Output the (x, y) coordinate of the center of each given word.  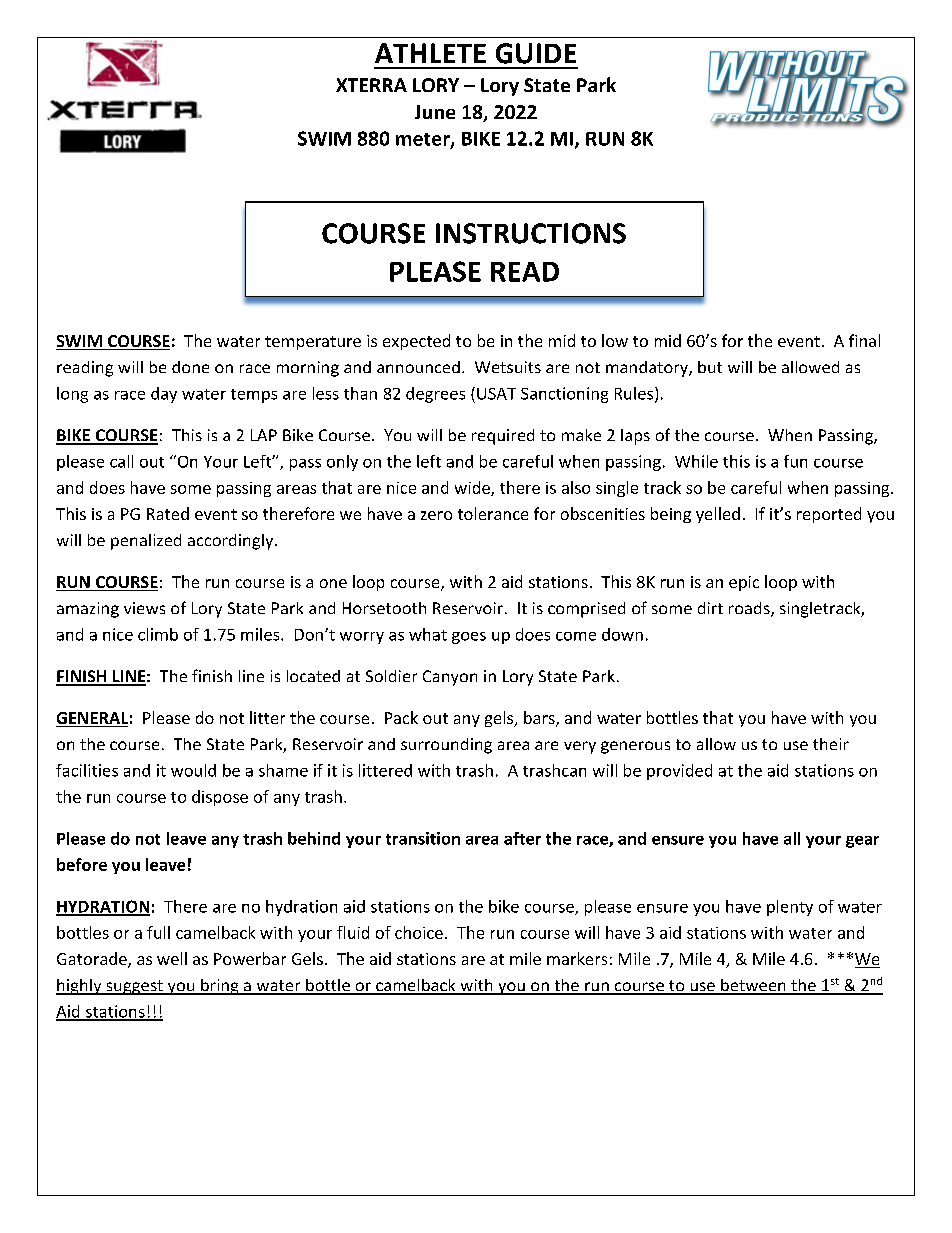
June (435, 112)
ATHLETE (430, 53)
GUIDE (536, 53)
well (172, 958)
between (753, 986)
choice (419, 932)
